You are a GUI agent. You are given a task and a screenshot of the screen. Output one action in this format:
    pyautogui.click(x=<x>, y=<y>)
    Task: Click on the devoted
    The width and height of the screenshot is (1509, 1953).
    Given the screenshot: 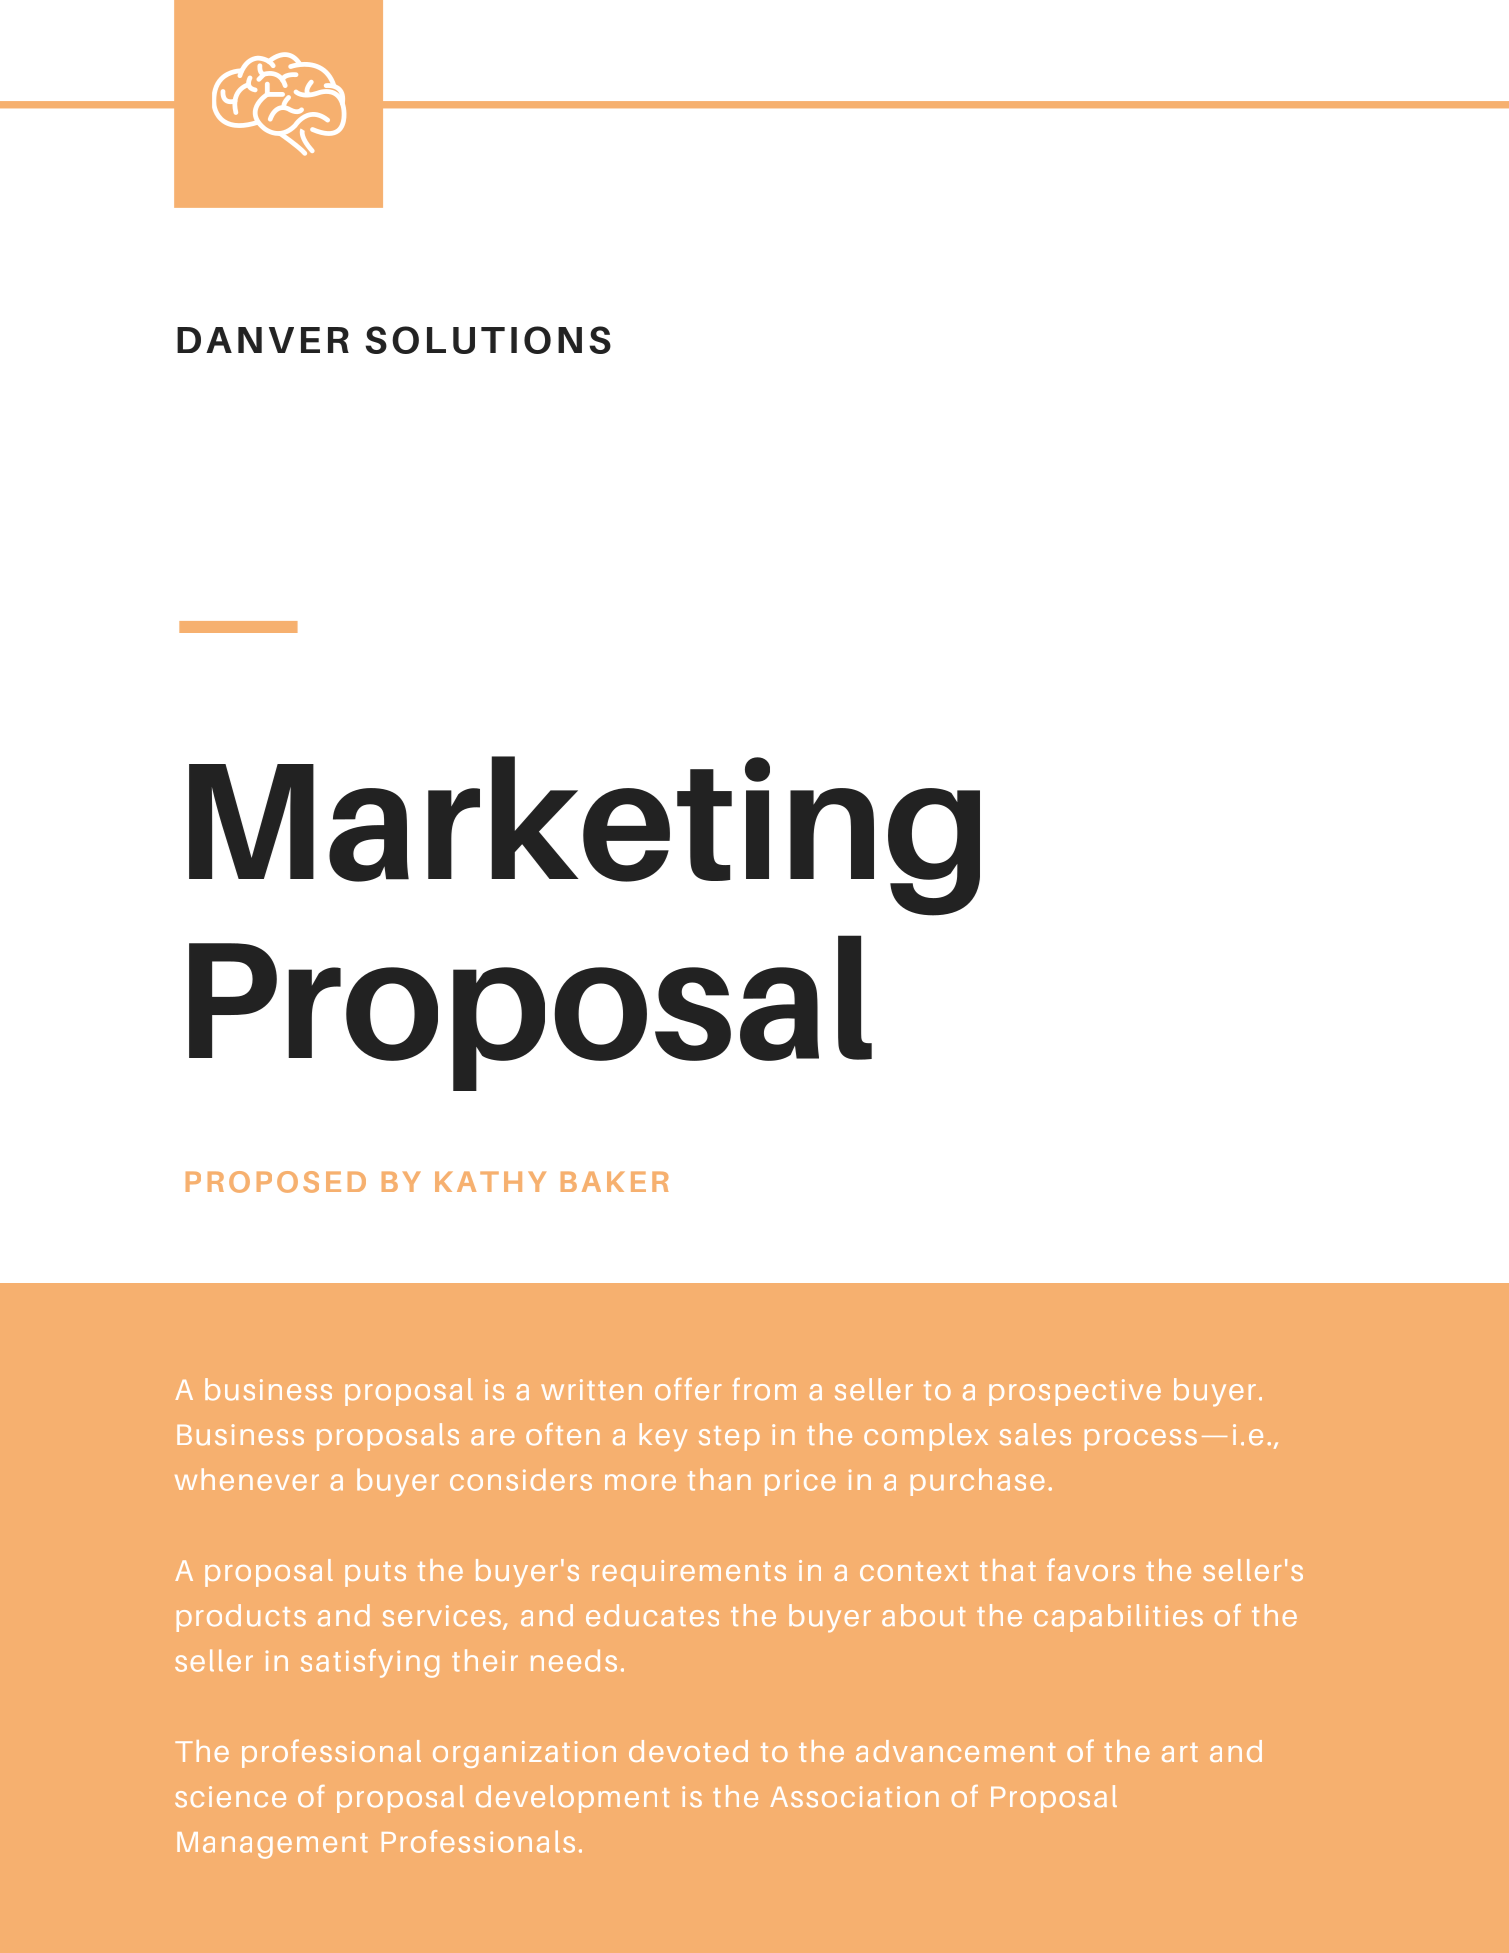 What is the action you would take?
    pyautogui.click(x=688, y=1751)
